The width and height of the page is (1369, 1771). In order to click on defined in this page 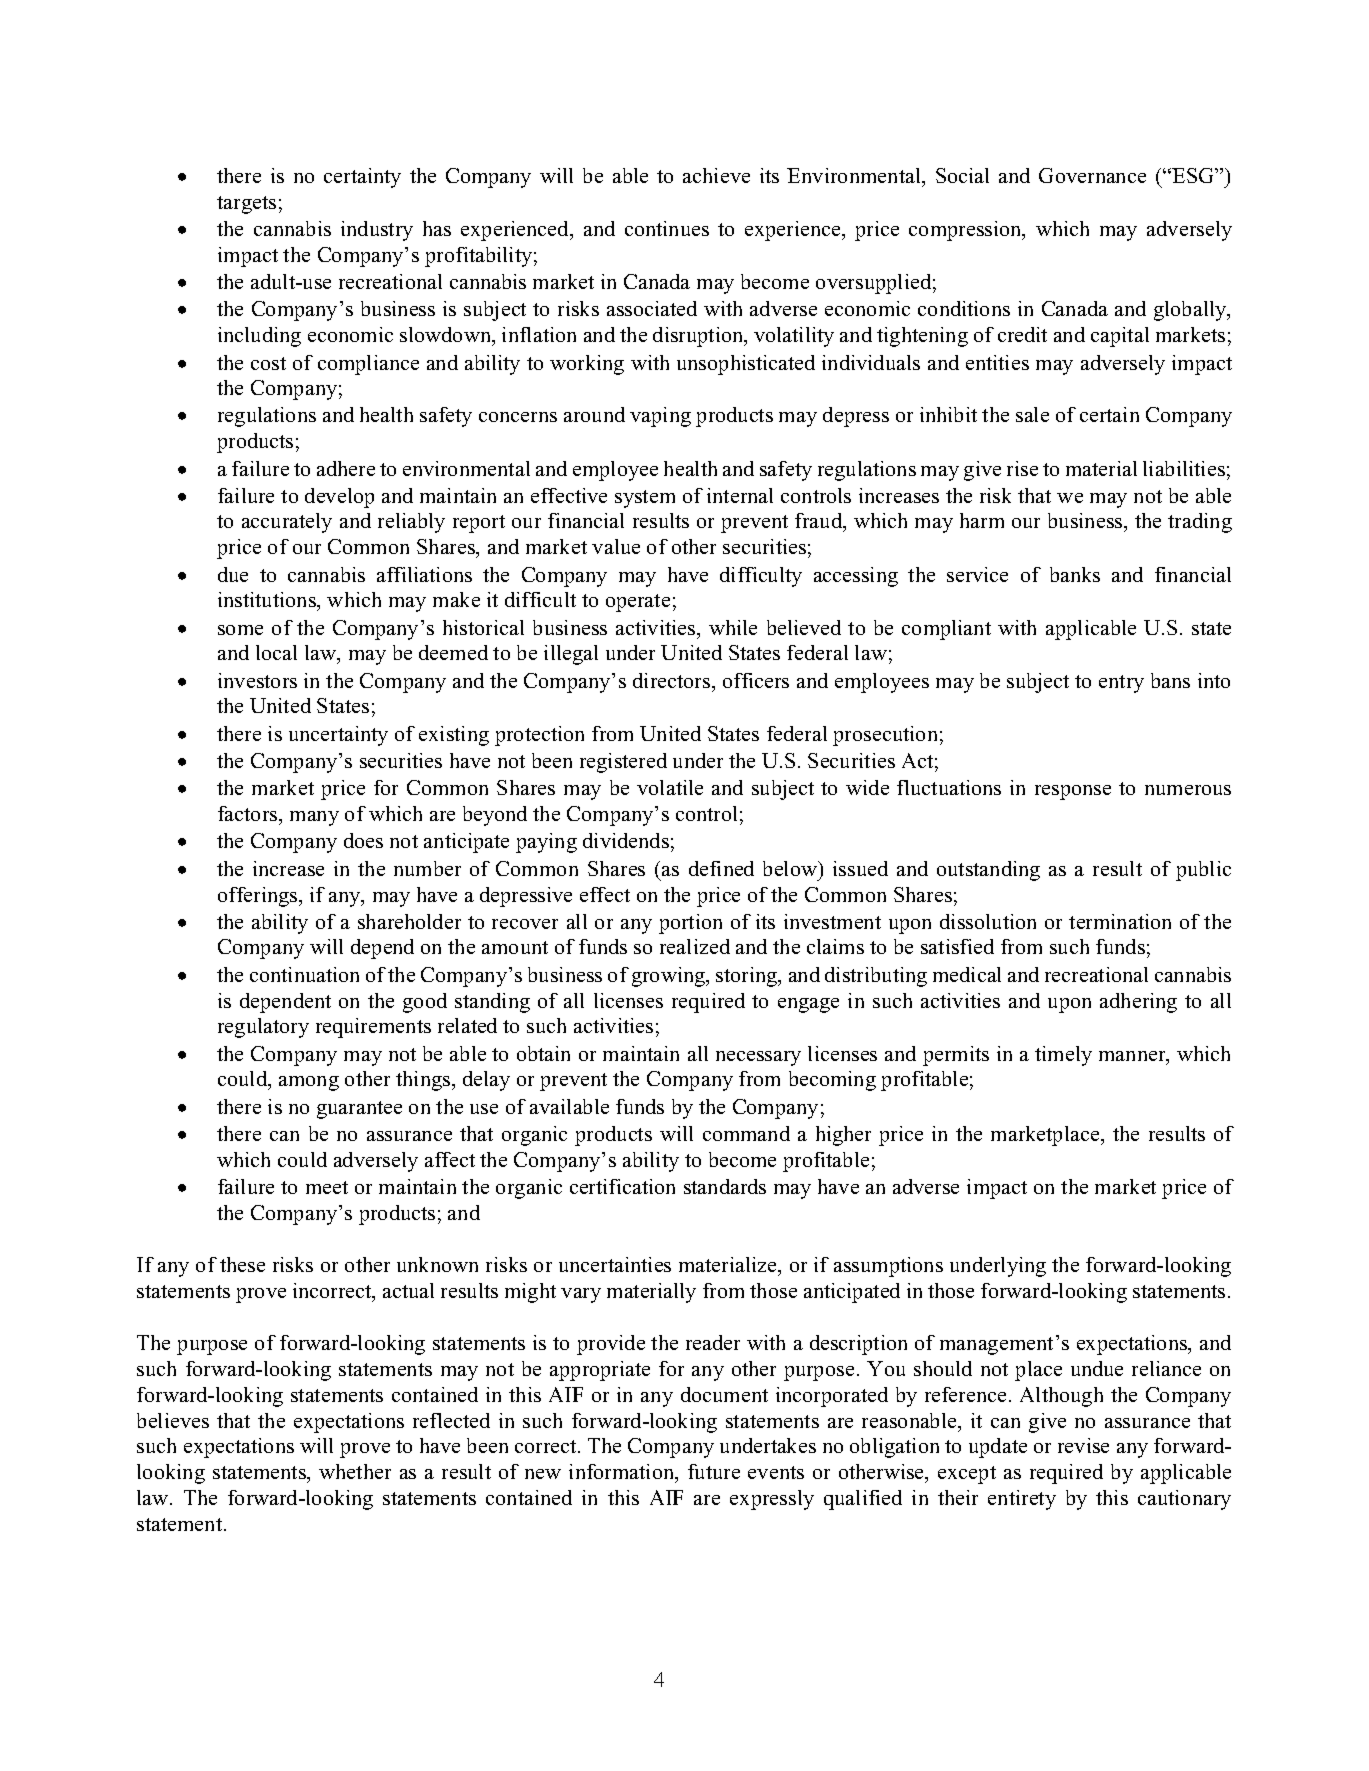, I will do `click(721, 868)`.
